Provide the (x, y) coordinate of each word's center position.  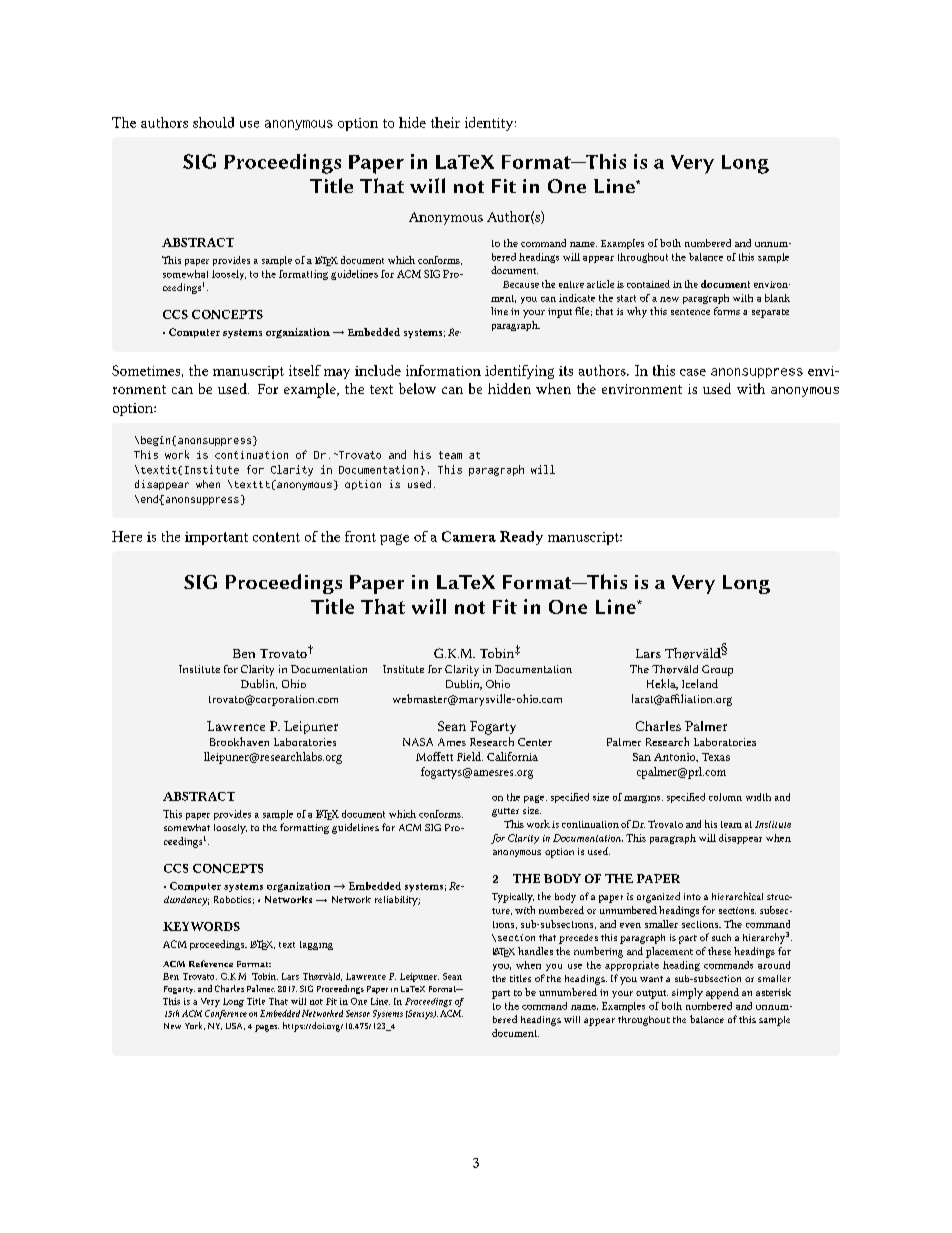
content (276, 537)
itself (305, 370)
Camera (469, 536)
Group (717, 670)
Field (470, 756)
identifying (519, 372)
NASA (418, 742)
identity (490, 124)
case (693, 372)
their (445, 122)
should (213, 122)
